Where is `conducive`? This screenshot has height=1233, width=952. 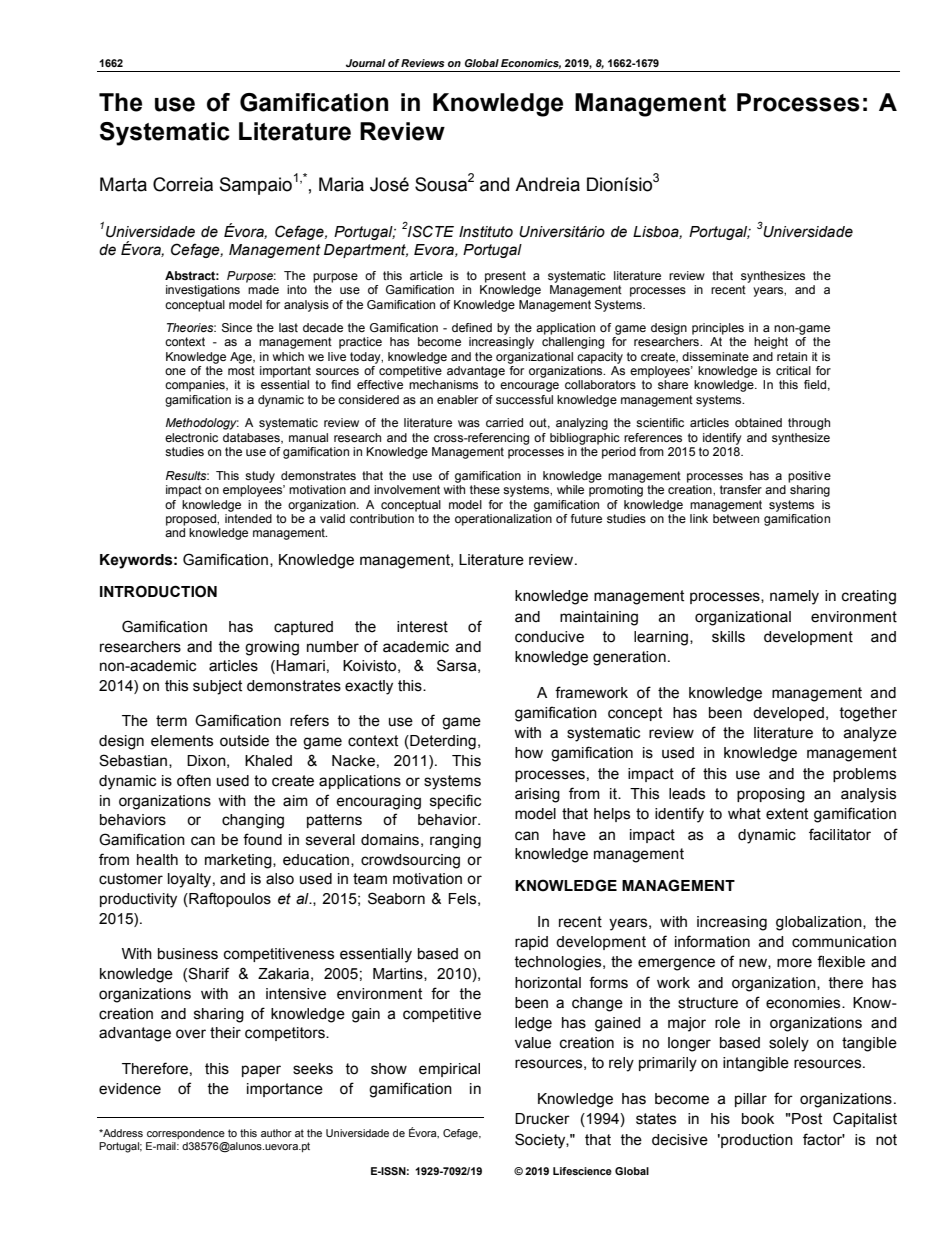 conducive is located at coordinates (549, 637).
